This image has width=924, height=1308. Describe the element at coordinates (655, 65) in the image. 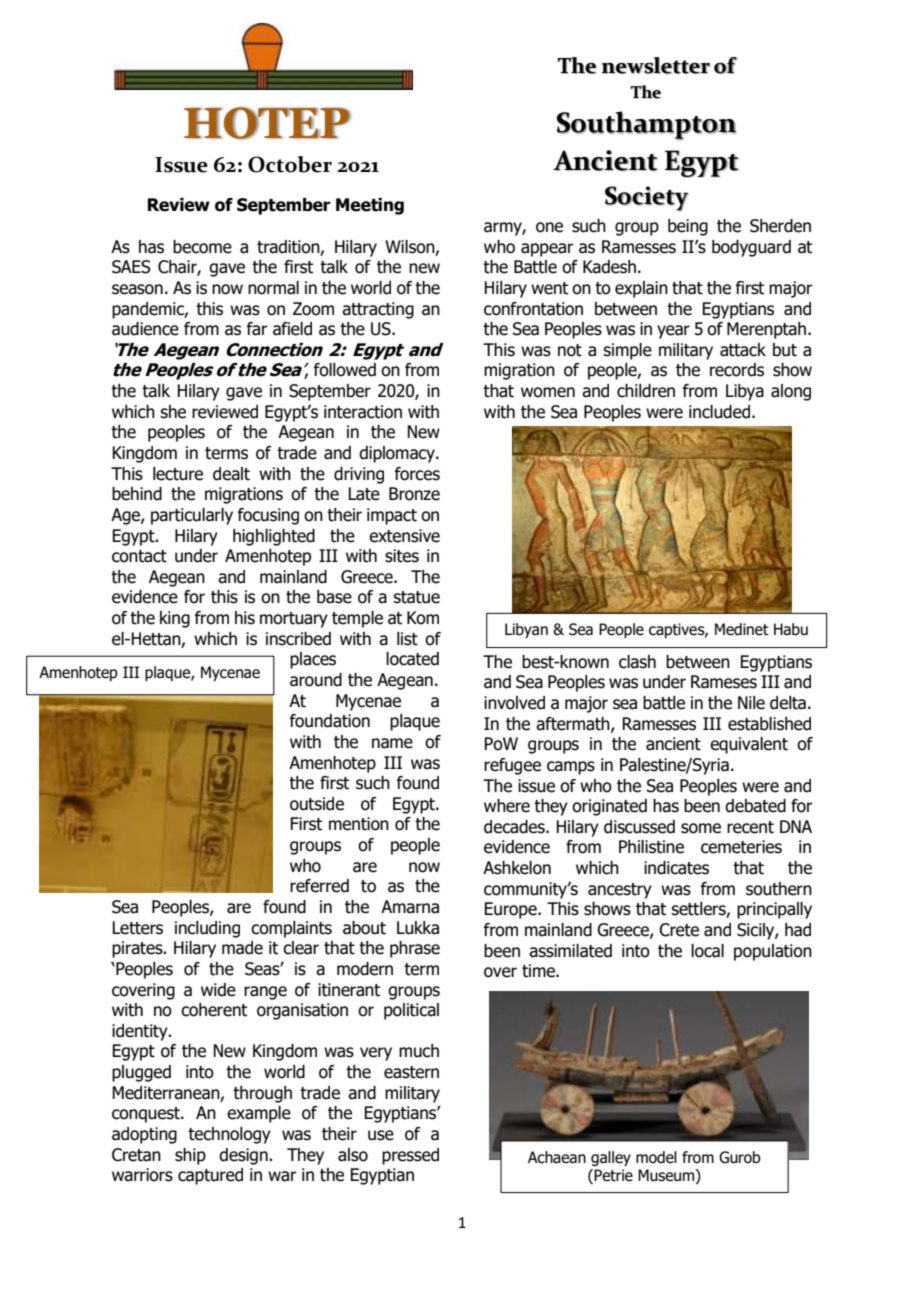

I see `newsletter` at that location.
